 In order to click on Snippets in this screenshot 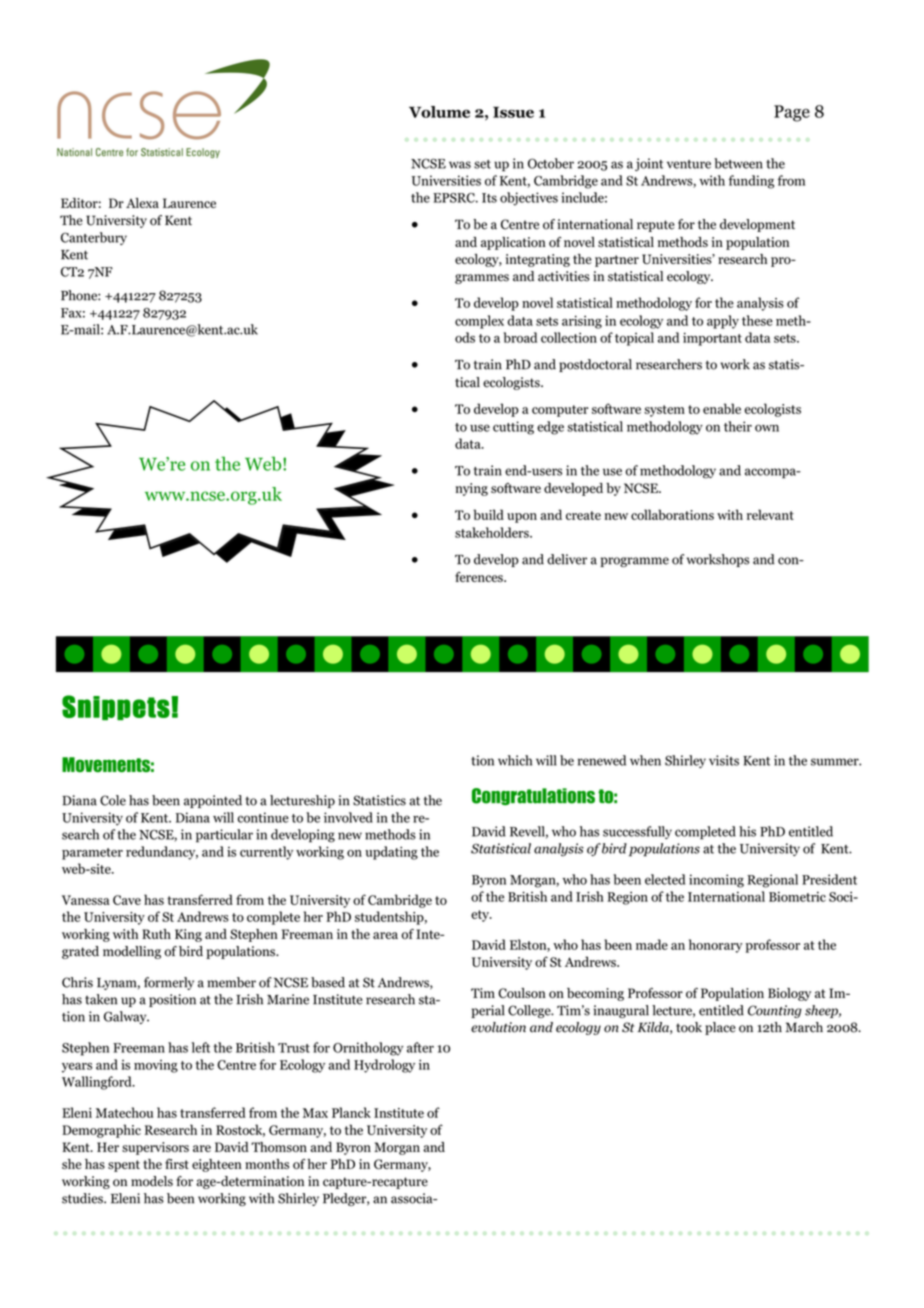, I will do `click(117, 707)`.
